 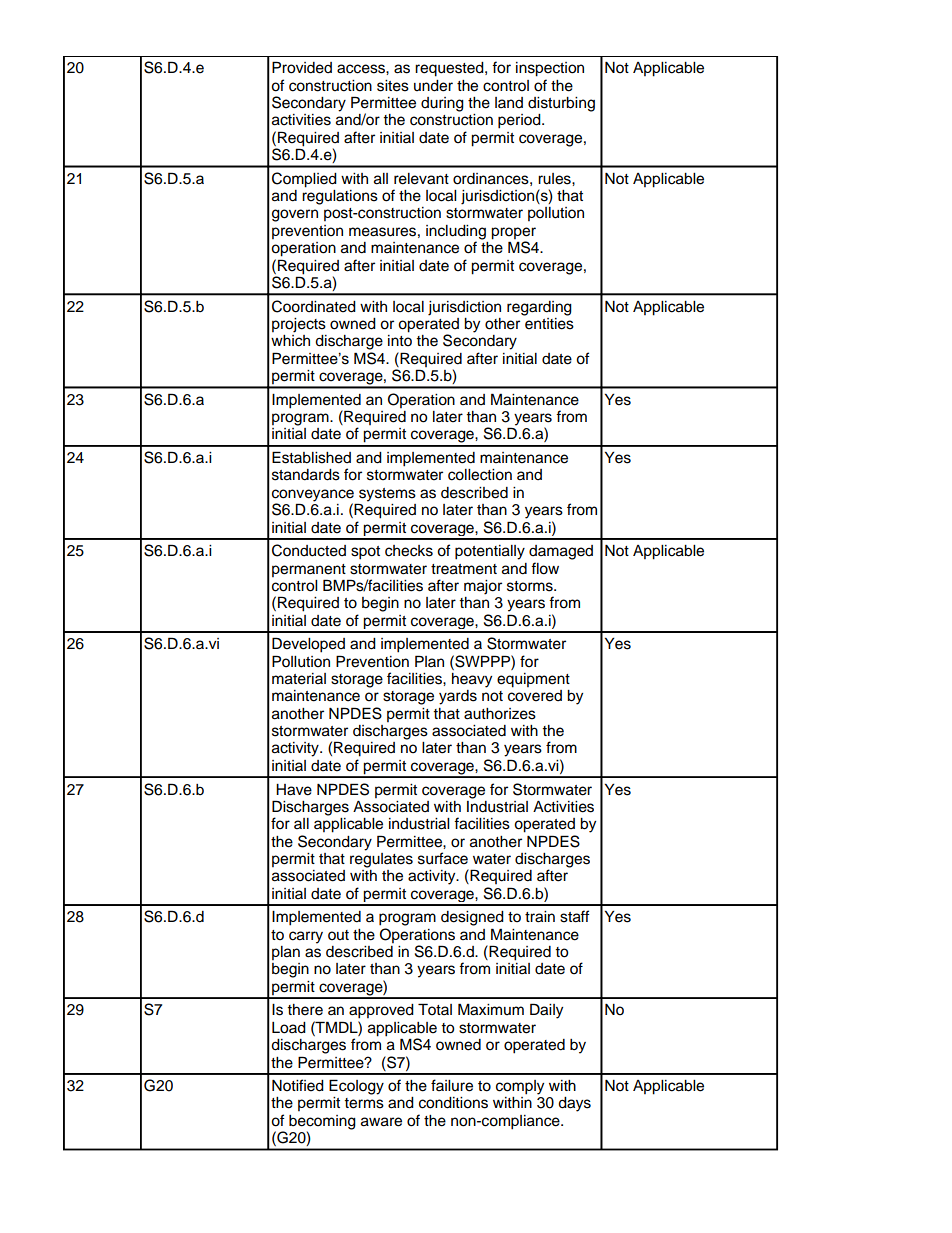 I want to click on under, so click(x=433, y=86).
